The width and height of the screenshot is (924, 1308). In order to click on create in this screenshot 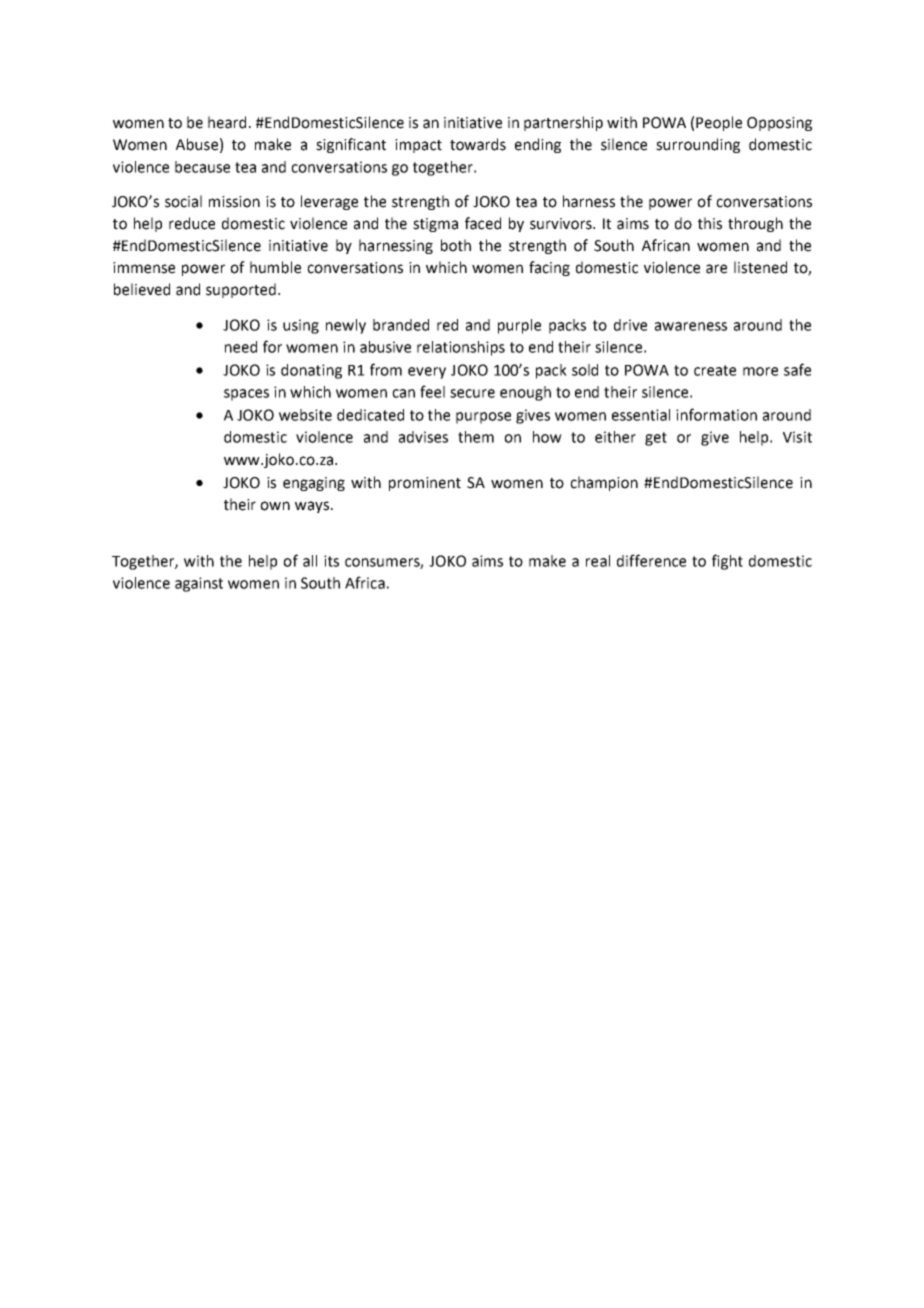, I will do `click(715, 370)`.
